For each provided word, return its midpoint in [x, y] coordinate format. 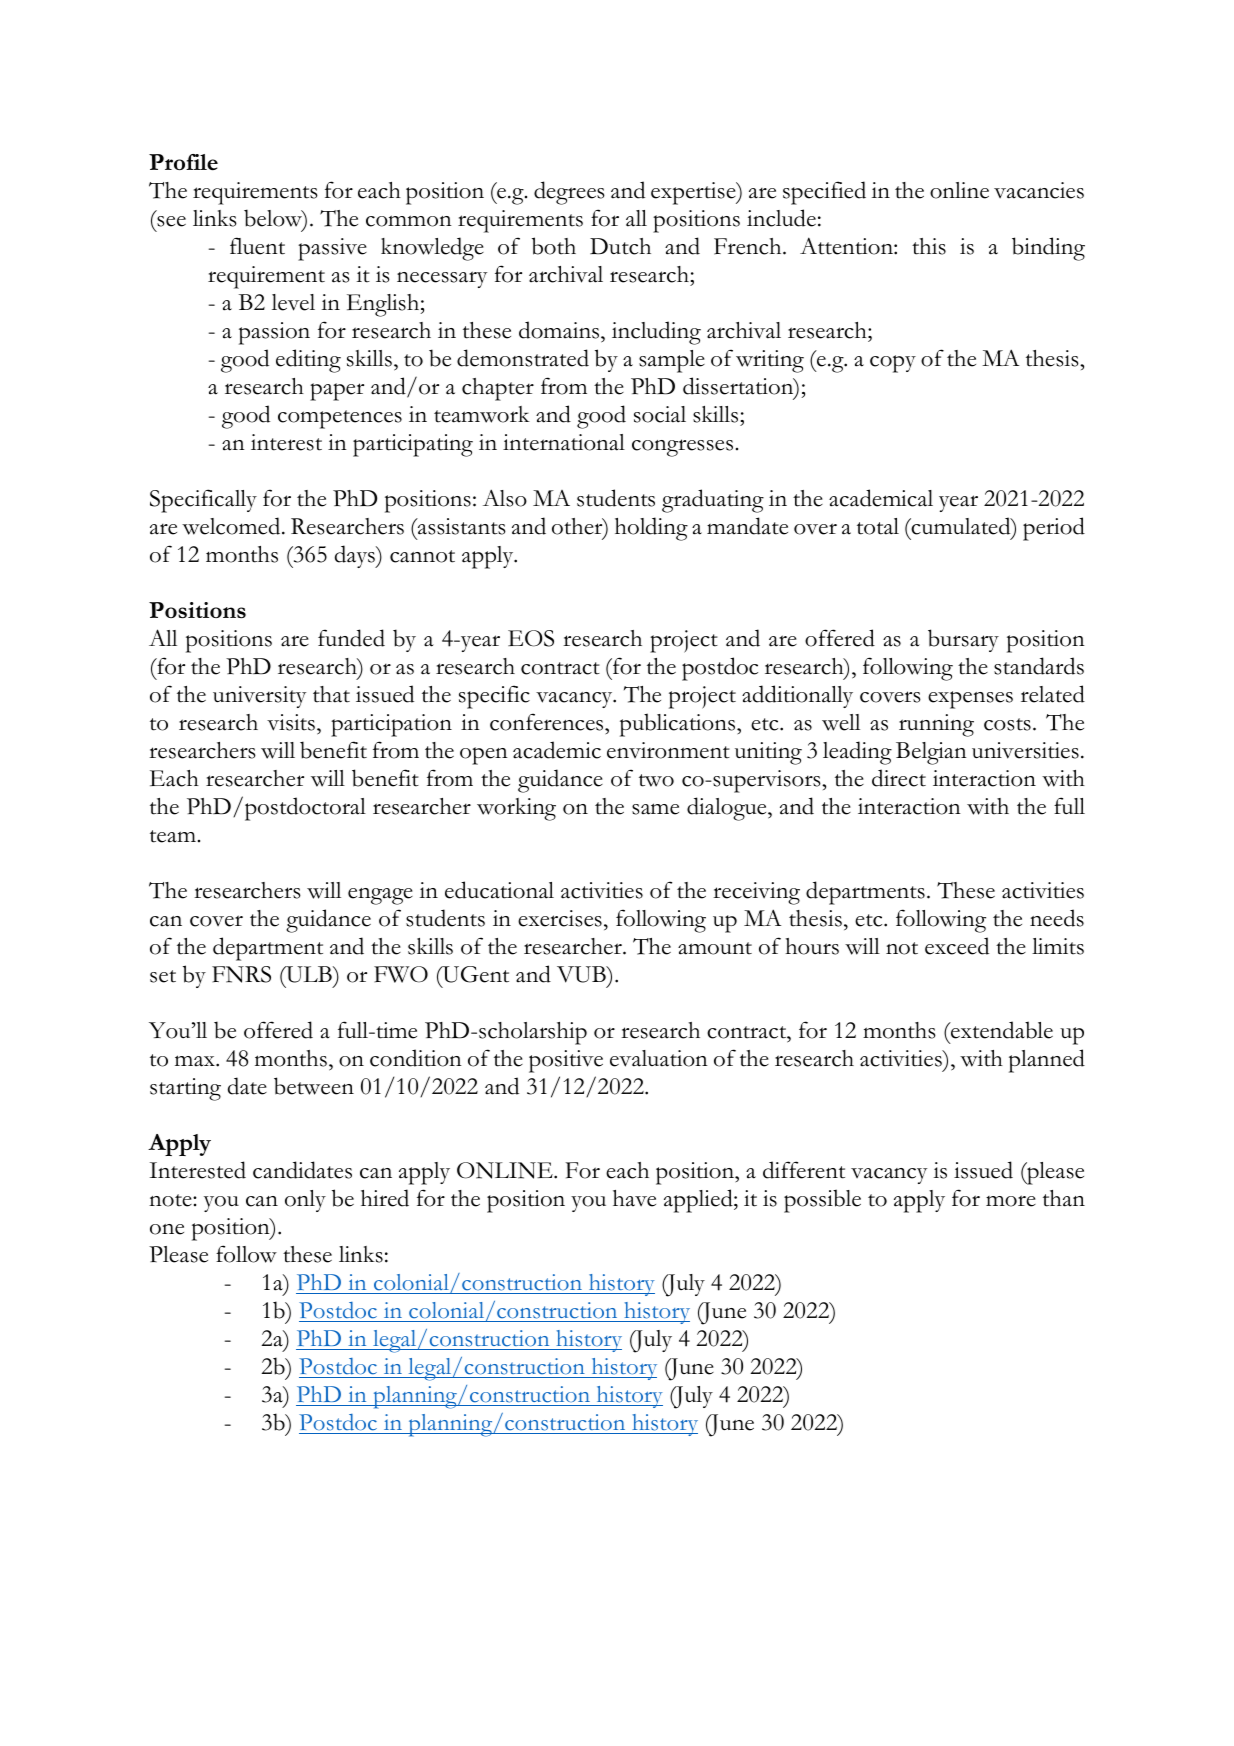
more [1011, 1201]
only [305, 1201]
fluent [257, 246]
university [259, 697]
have [634, 1198]
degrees [569, 193]
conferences [548, 722]
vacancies [1039, 190]
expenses [970, 700]
